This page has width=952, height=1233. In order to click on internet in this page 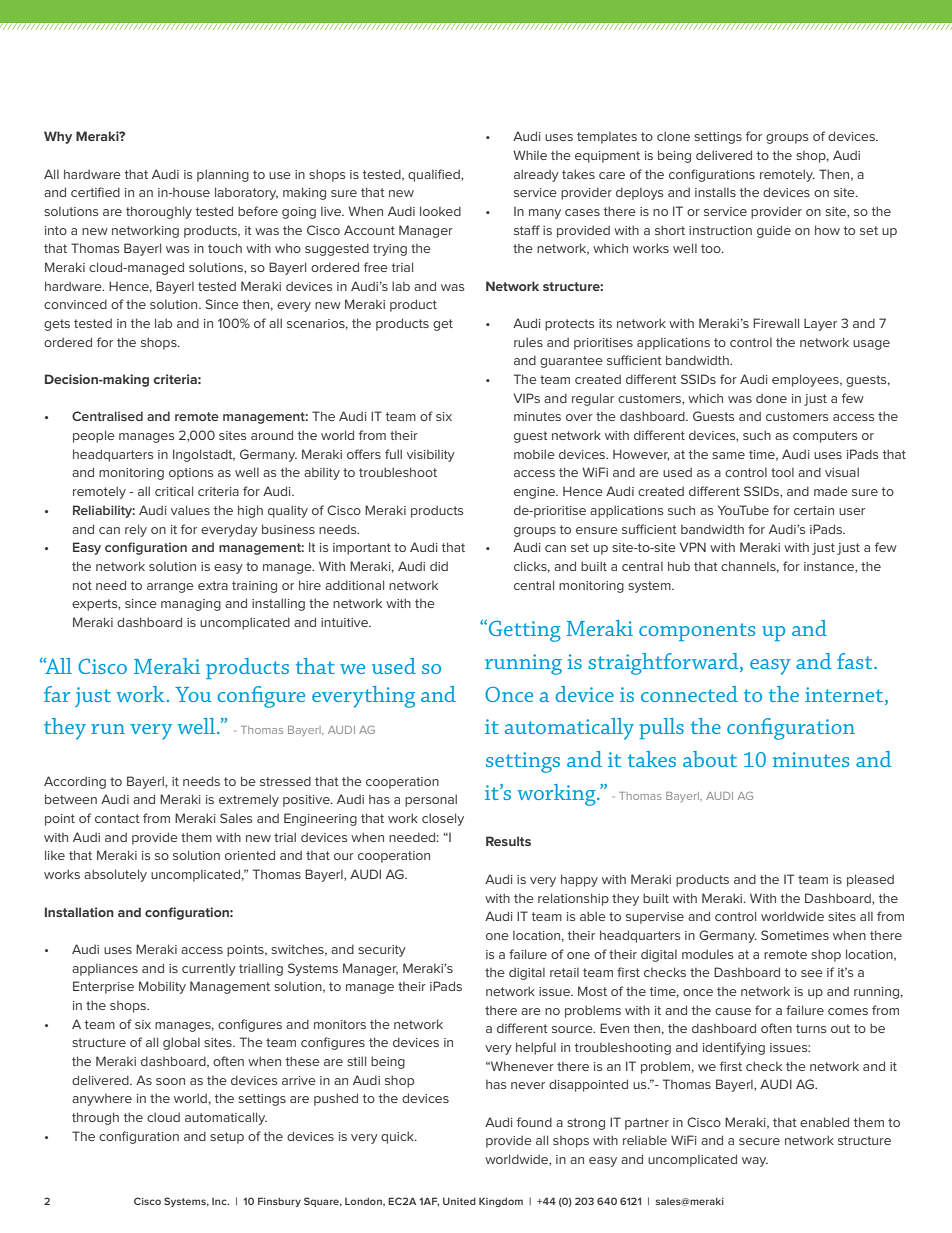, I will do `click(845, 694)`.
